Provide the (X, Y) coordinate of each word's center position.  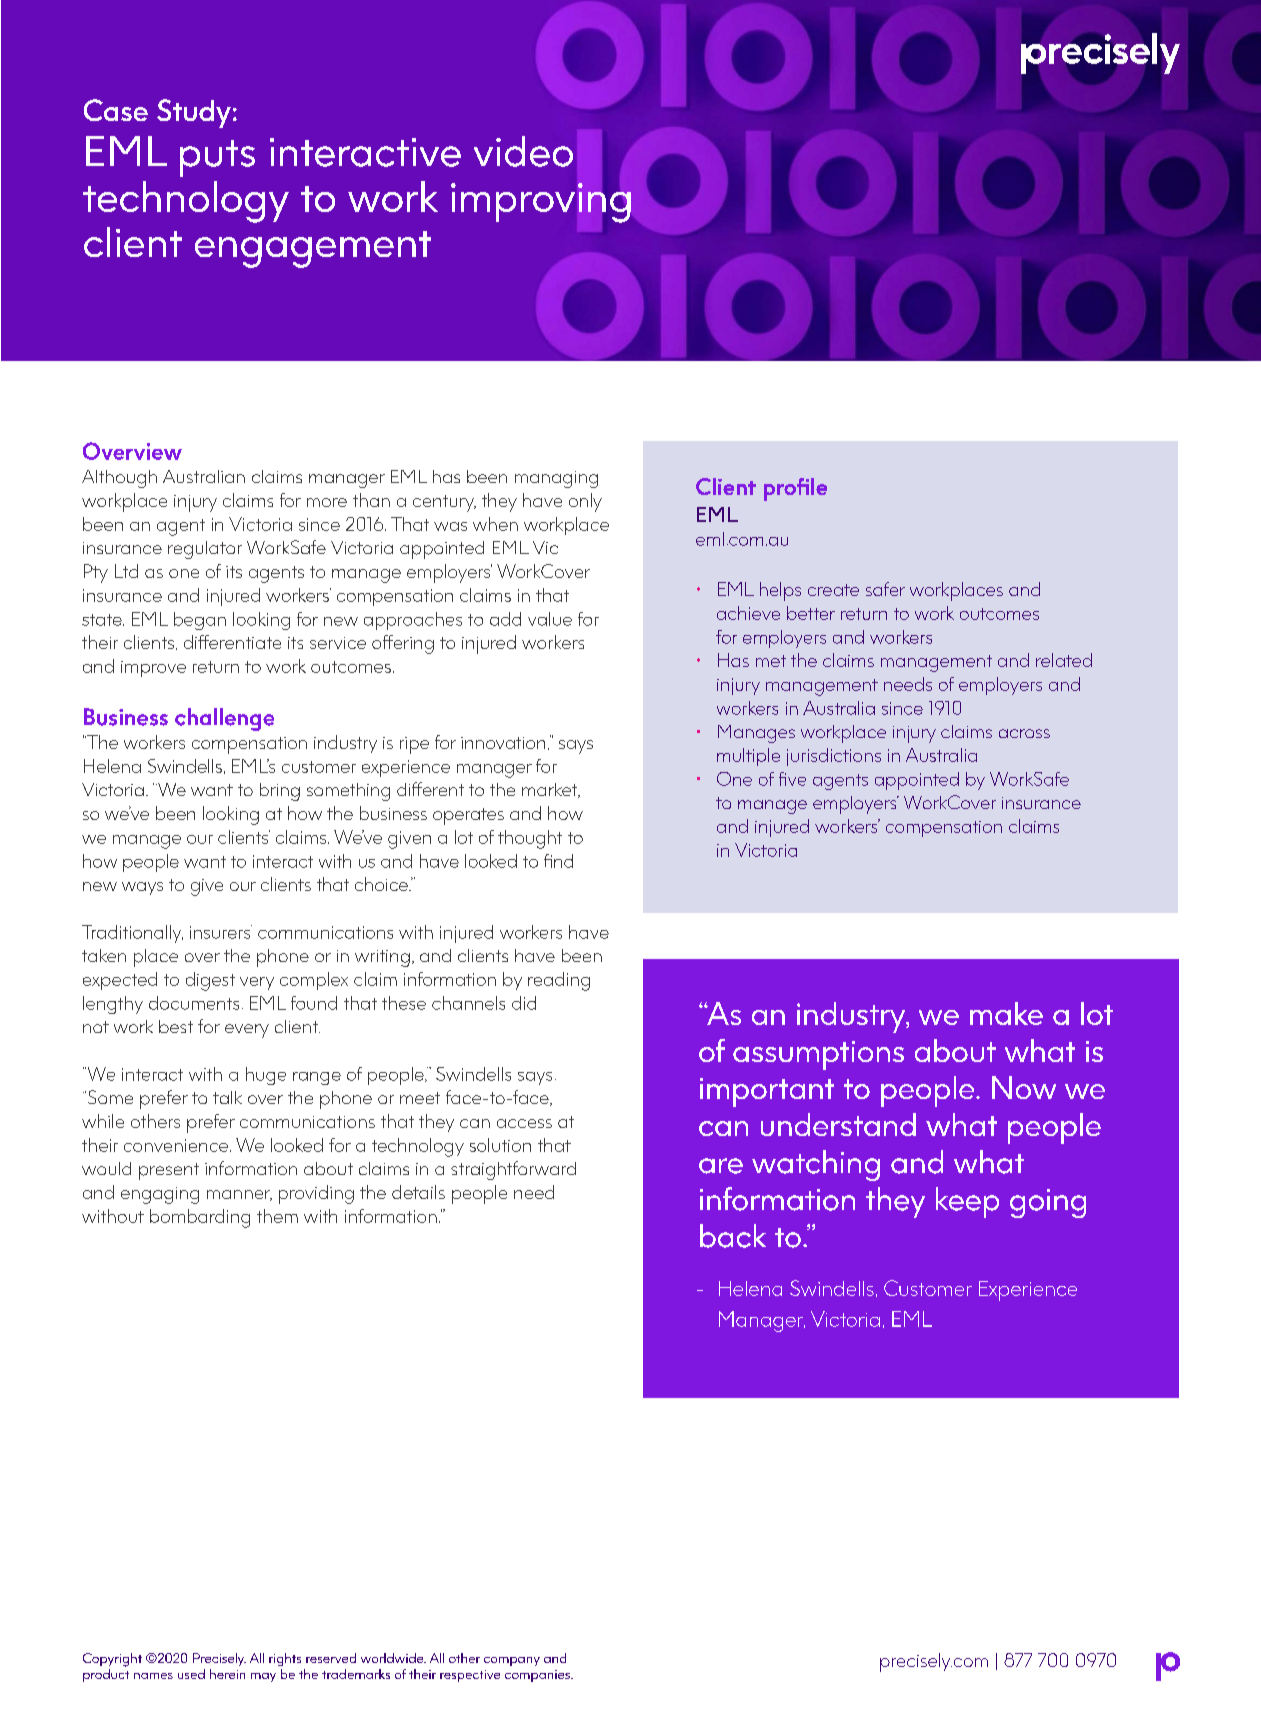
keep (967, 1202)
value (550, 619)
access (524, 1123)
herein (227, 1674)
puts (217, 158)
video (523, 151)
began (200, 621)
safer (885, 589)
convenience (176, 1145)
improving (541, 203)
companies (538, 1676)
